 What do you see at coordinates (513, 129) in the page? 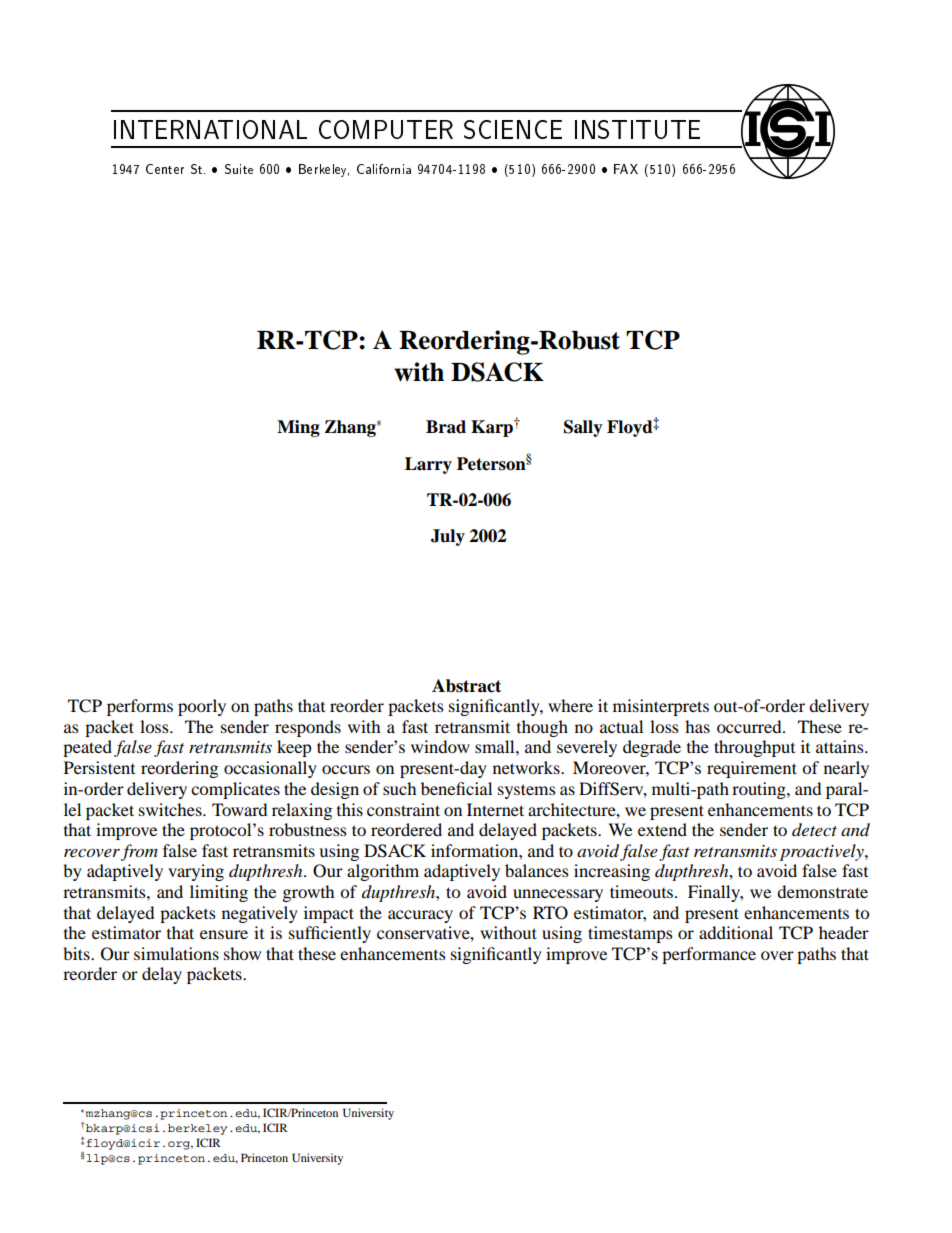
I see `SCIENCE` at bounding box center [513, 129].
